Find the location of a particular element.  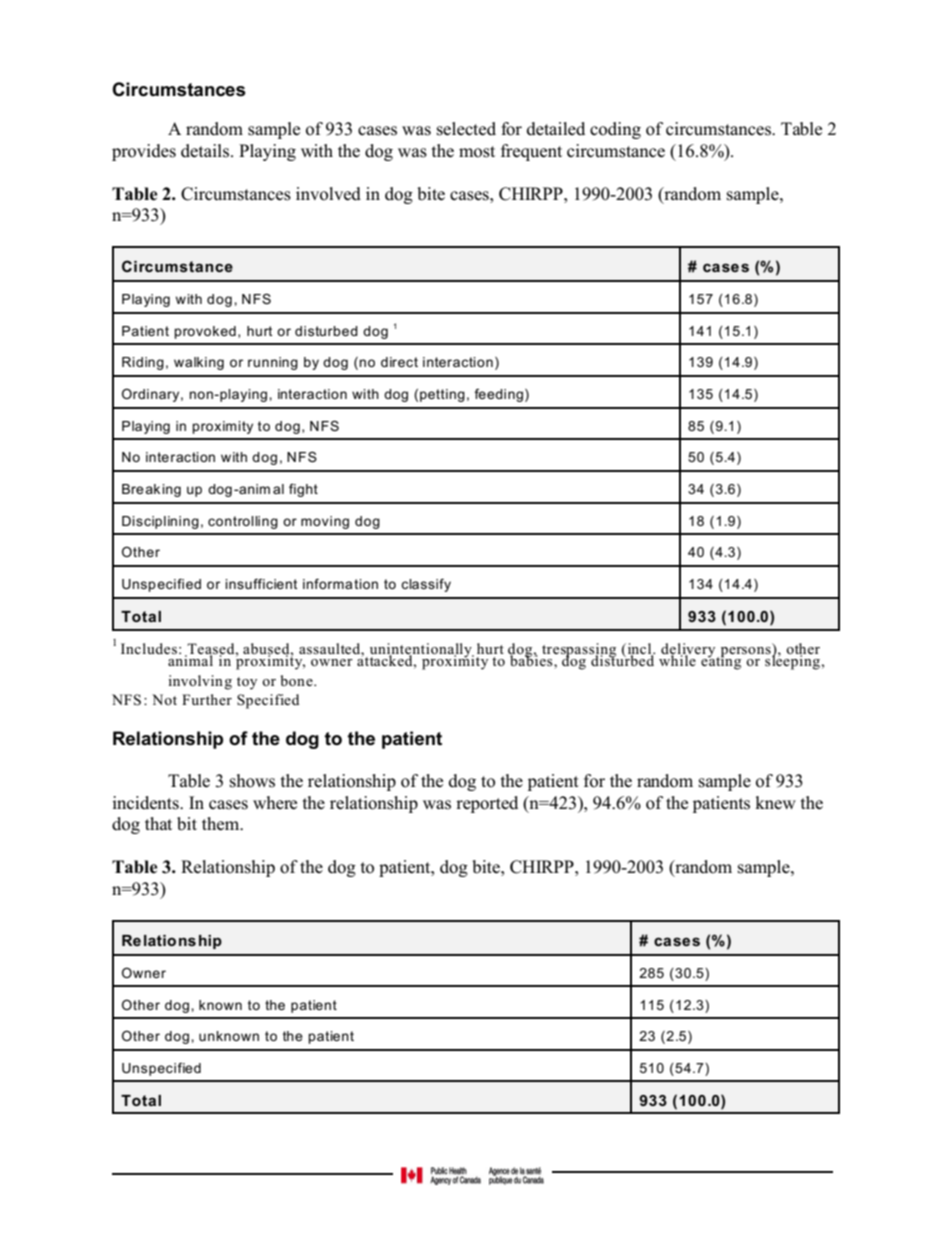

knew is located at coordinates (775, 803).
